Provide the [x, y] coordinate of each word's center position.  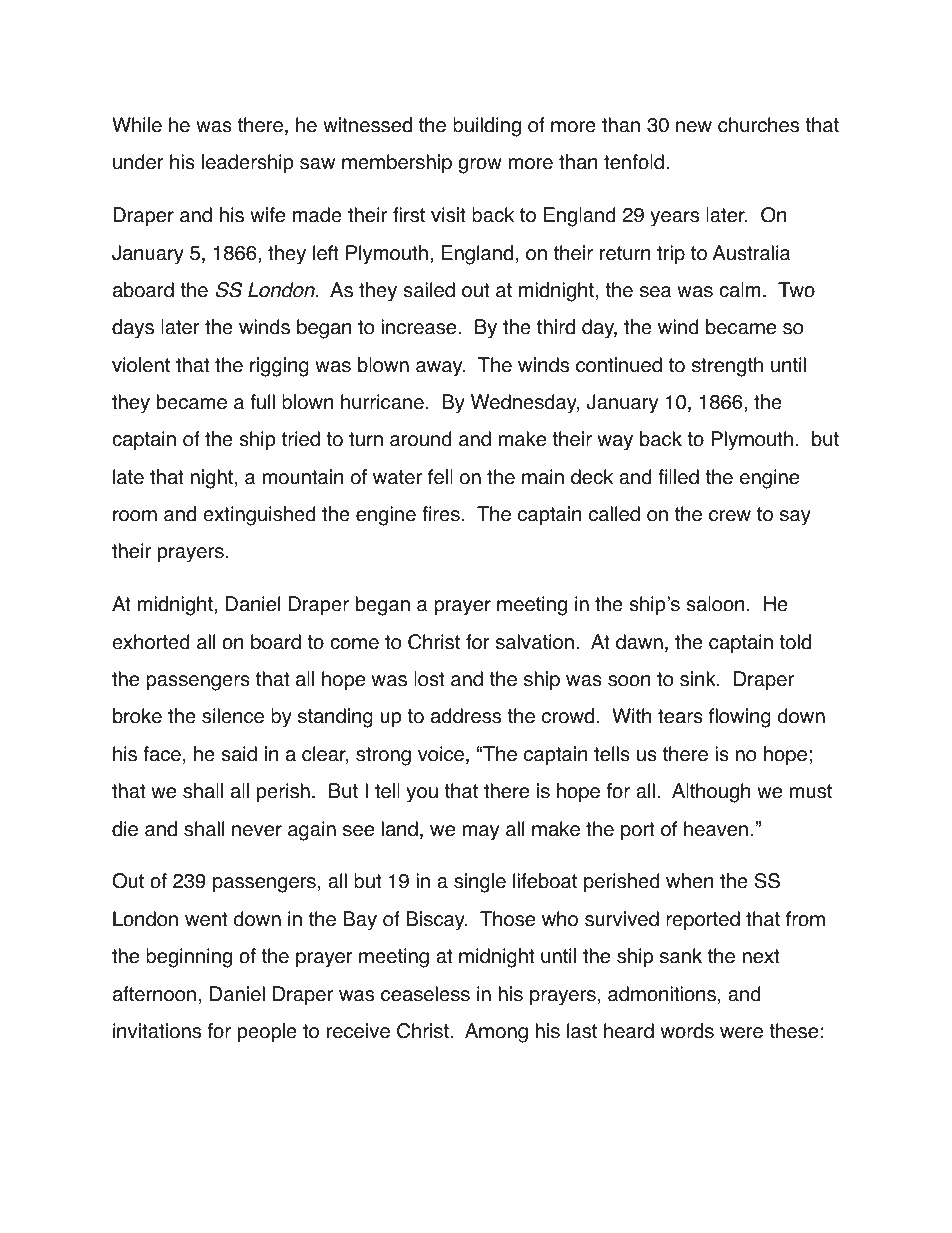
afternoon [154, 994]
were [741, 1033]
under [138, 162]
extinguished [259, 516]
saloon [715, 604]
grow [480, 166]
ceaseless [425, 994]
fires [441, 514]
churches [758, 125]
